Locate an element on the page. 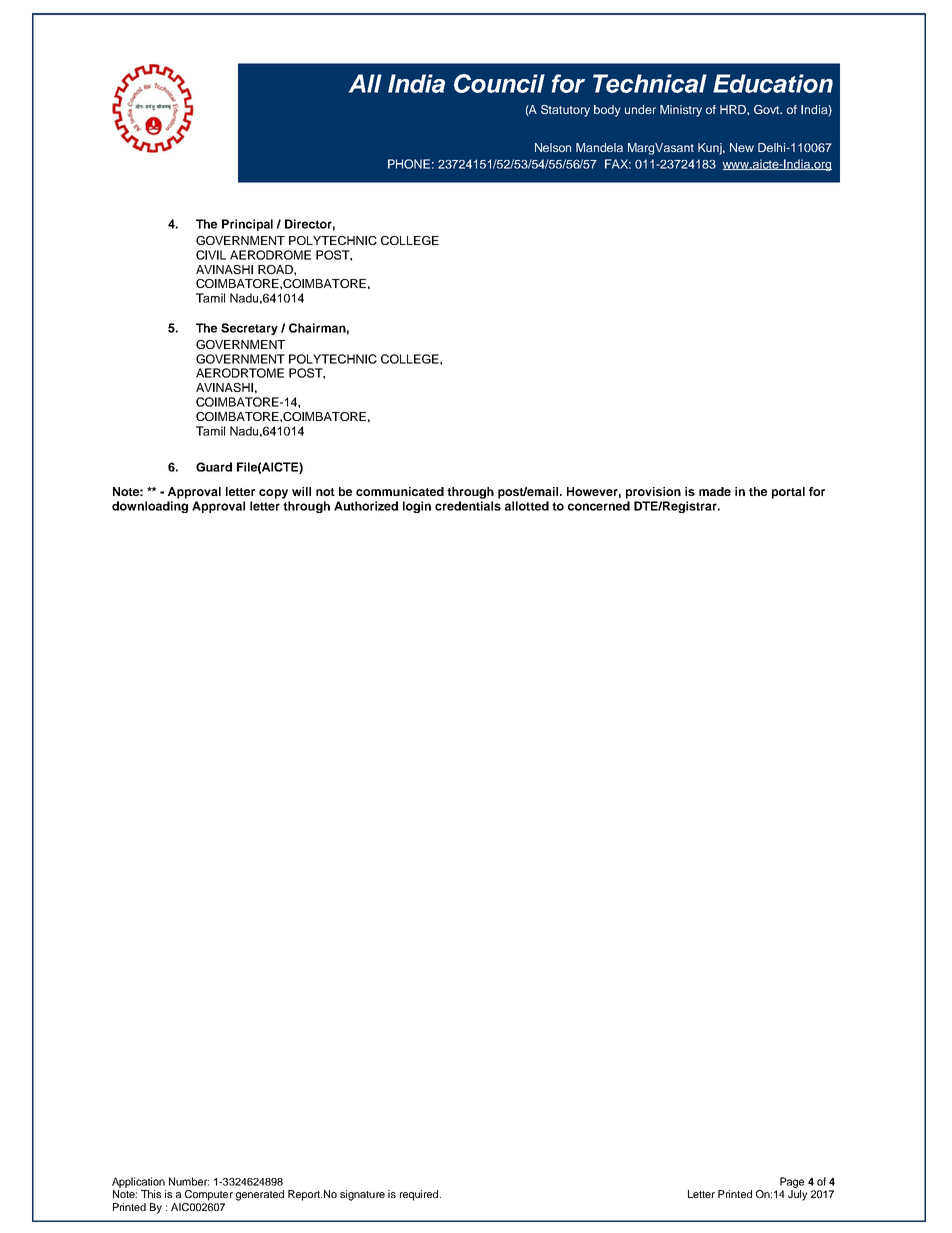  credentials is located at coordinates (468, 506).
